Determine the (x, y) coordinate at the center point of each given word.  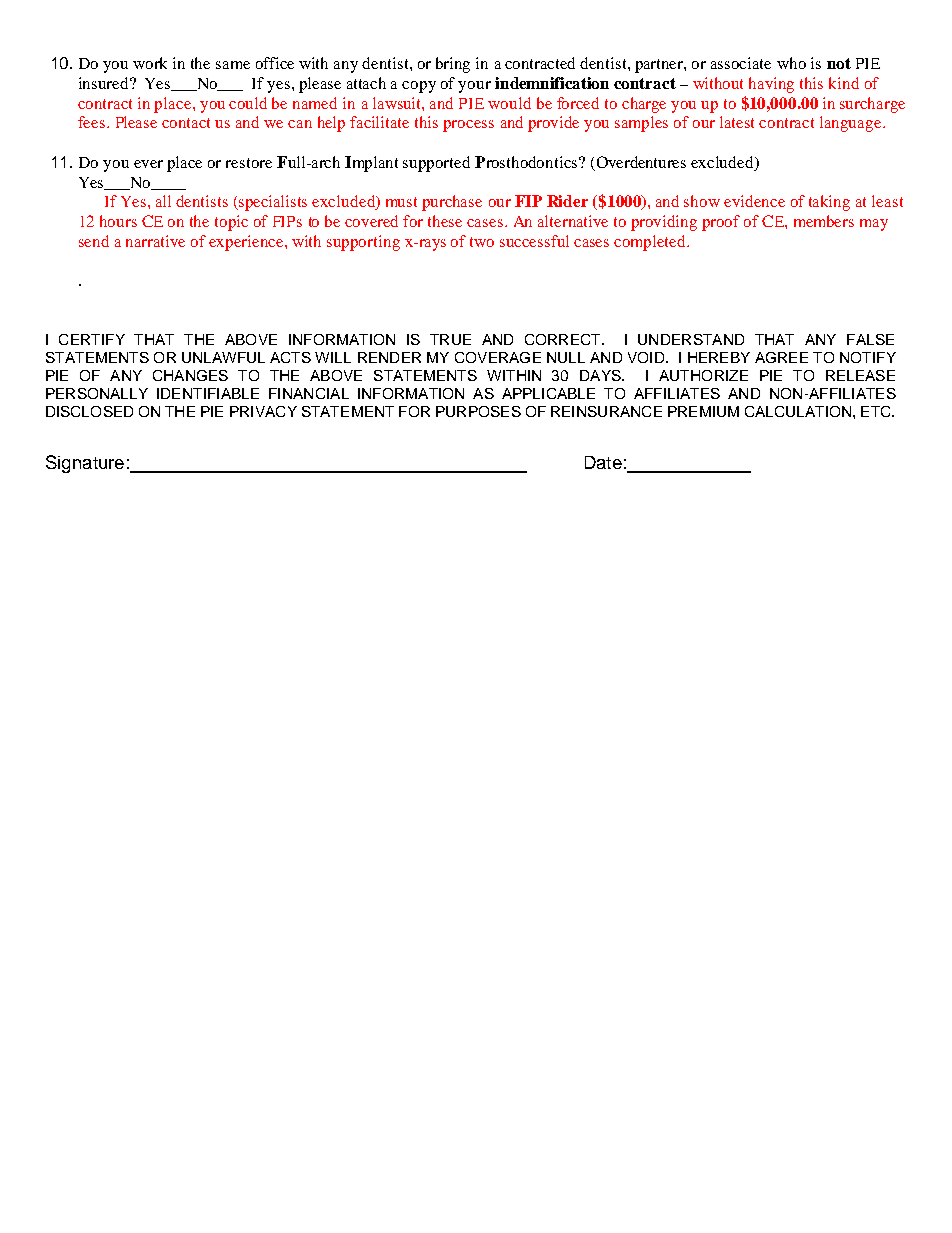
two (482, 242)
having (771, 85)
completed (651, 243)
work (150, 63)
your (474, 87)
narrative (155, 241)
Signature (85, 464)
